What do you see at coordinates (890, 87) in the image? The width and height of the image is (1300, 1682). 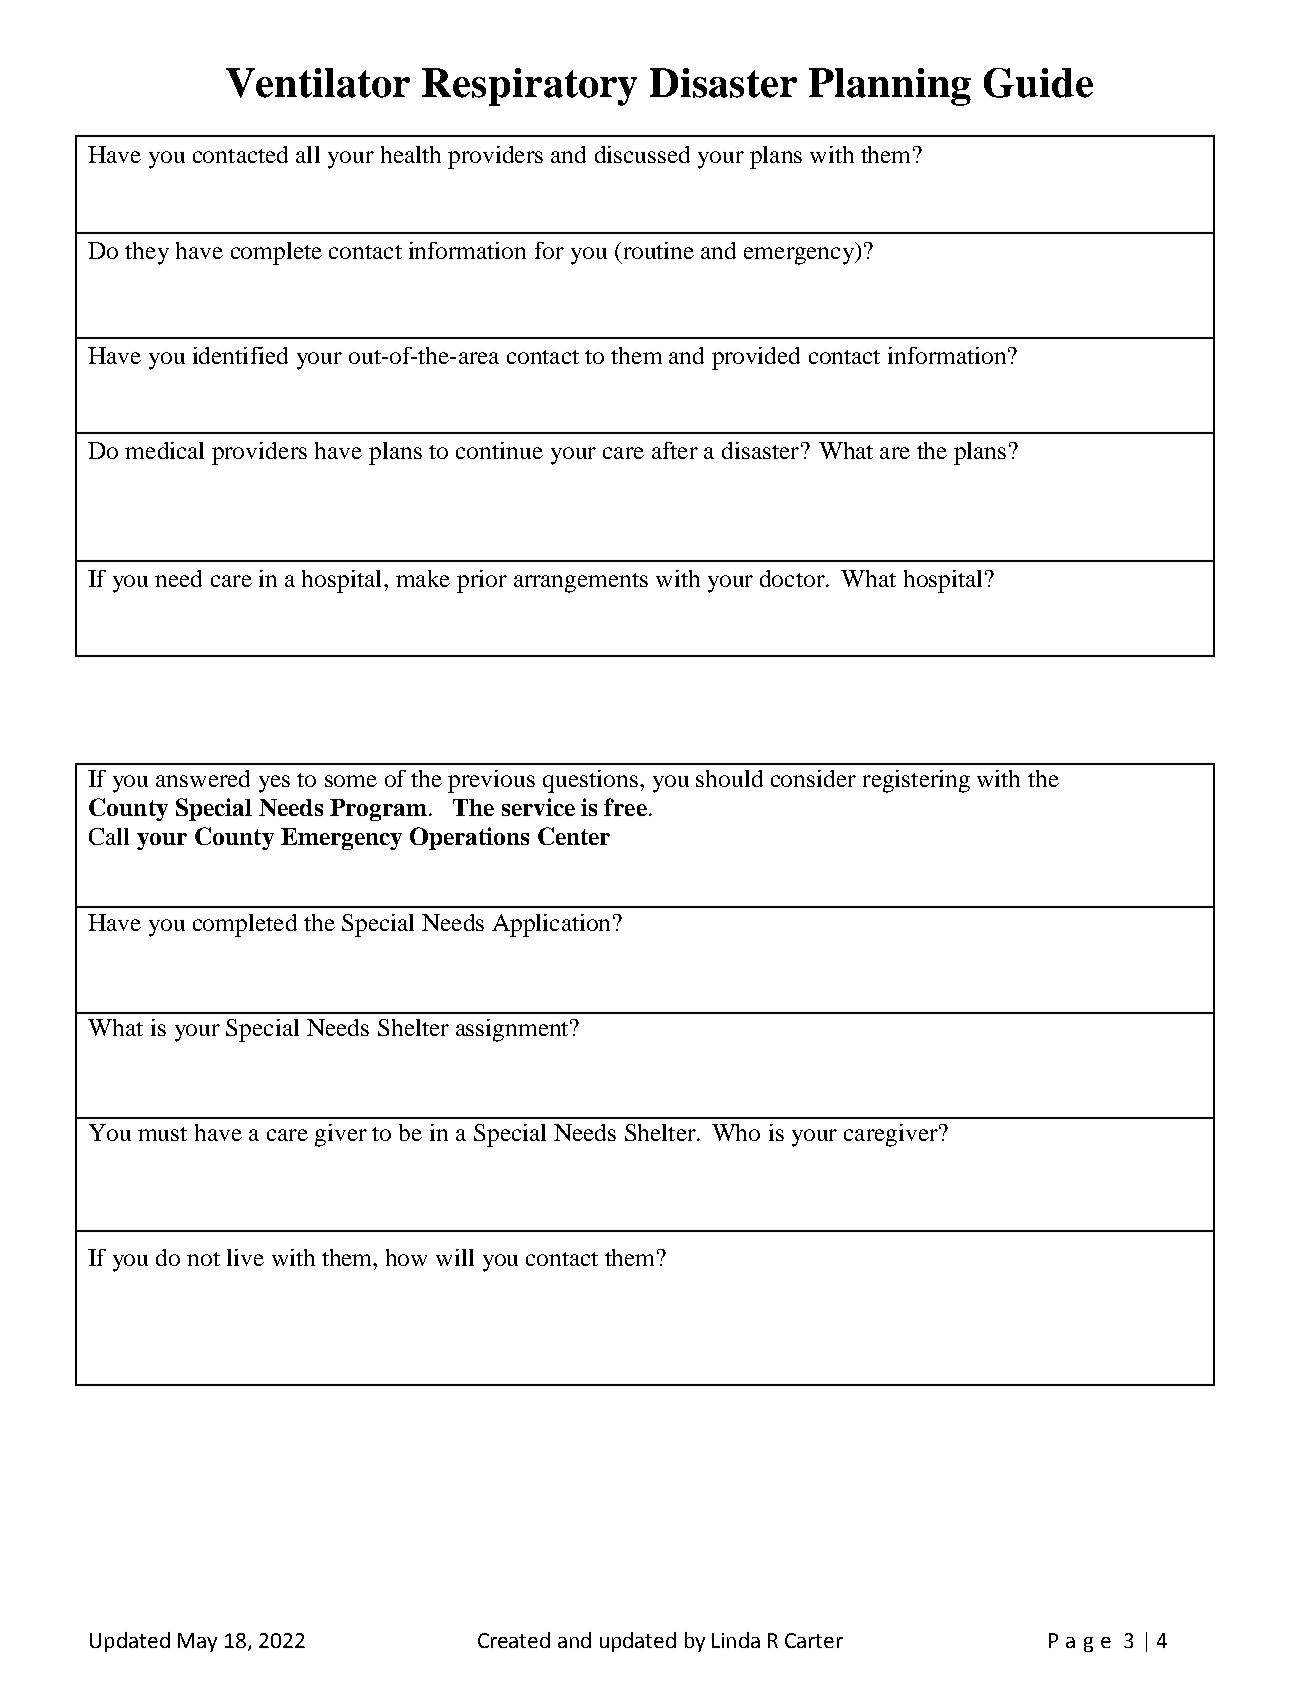 I see `Planning` at bounding box center [890, 87].
